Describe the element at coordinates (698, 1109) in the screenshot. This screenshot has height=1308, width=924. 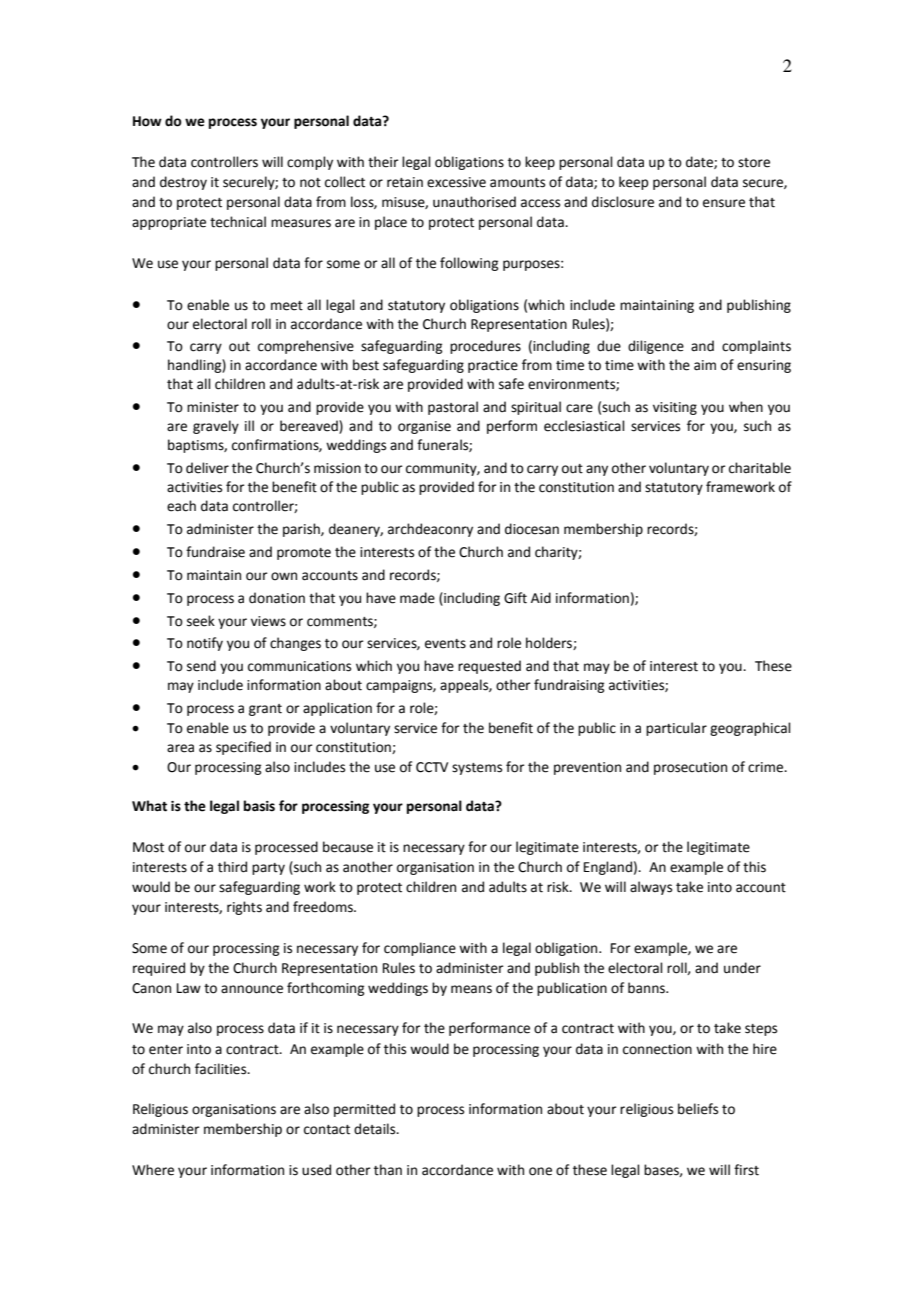
I see `beliefs` at that location.
